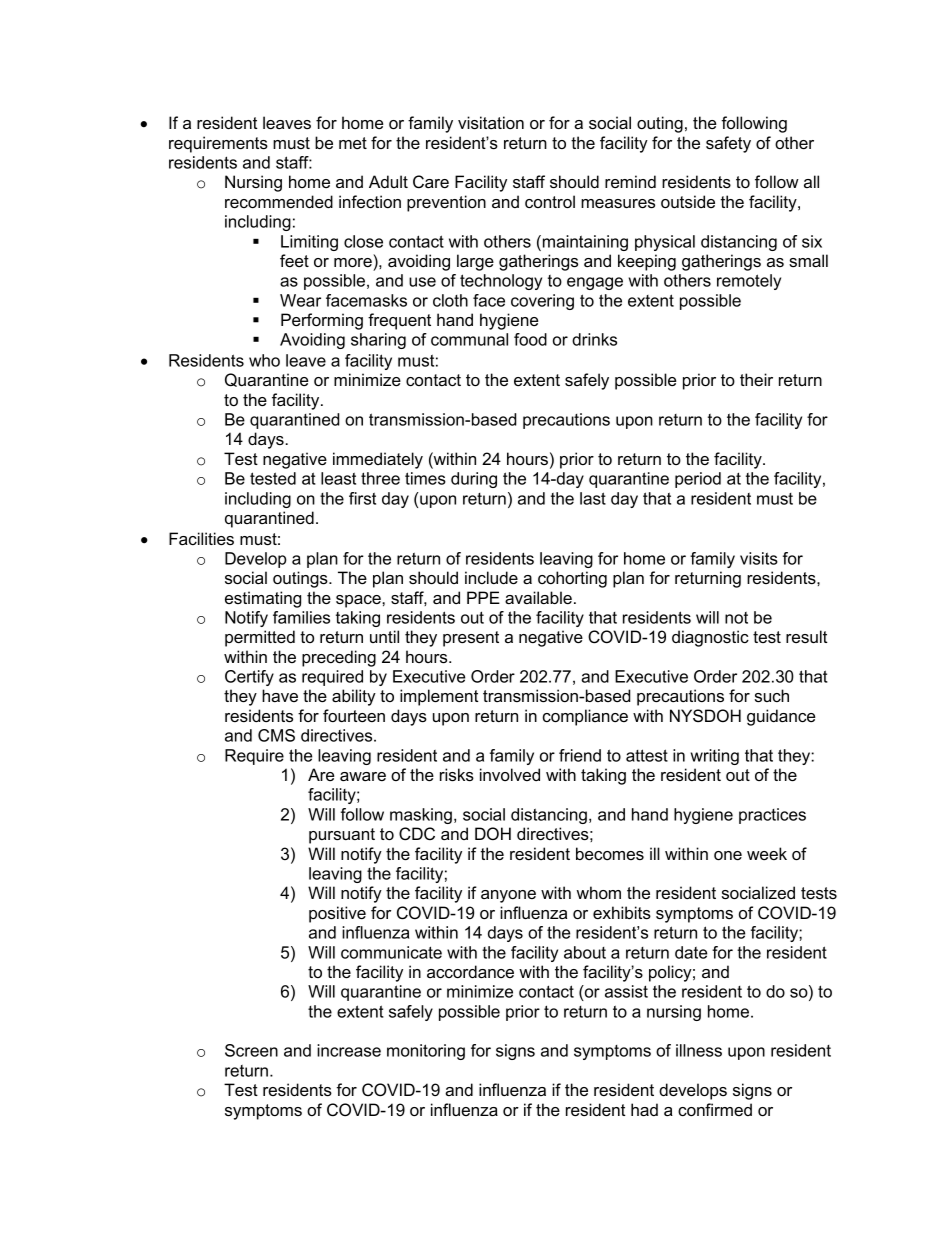 Image resolution: width=952 pixels, height=1233 pixels. I want to click on recommended, so click(279, 201).
